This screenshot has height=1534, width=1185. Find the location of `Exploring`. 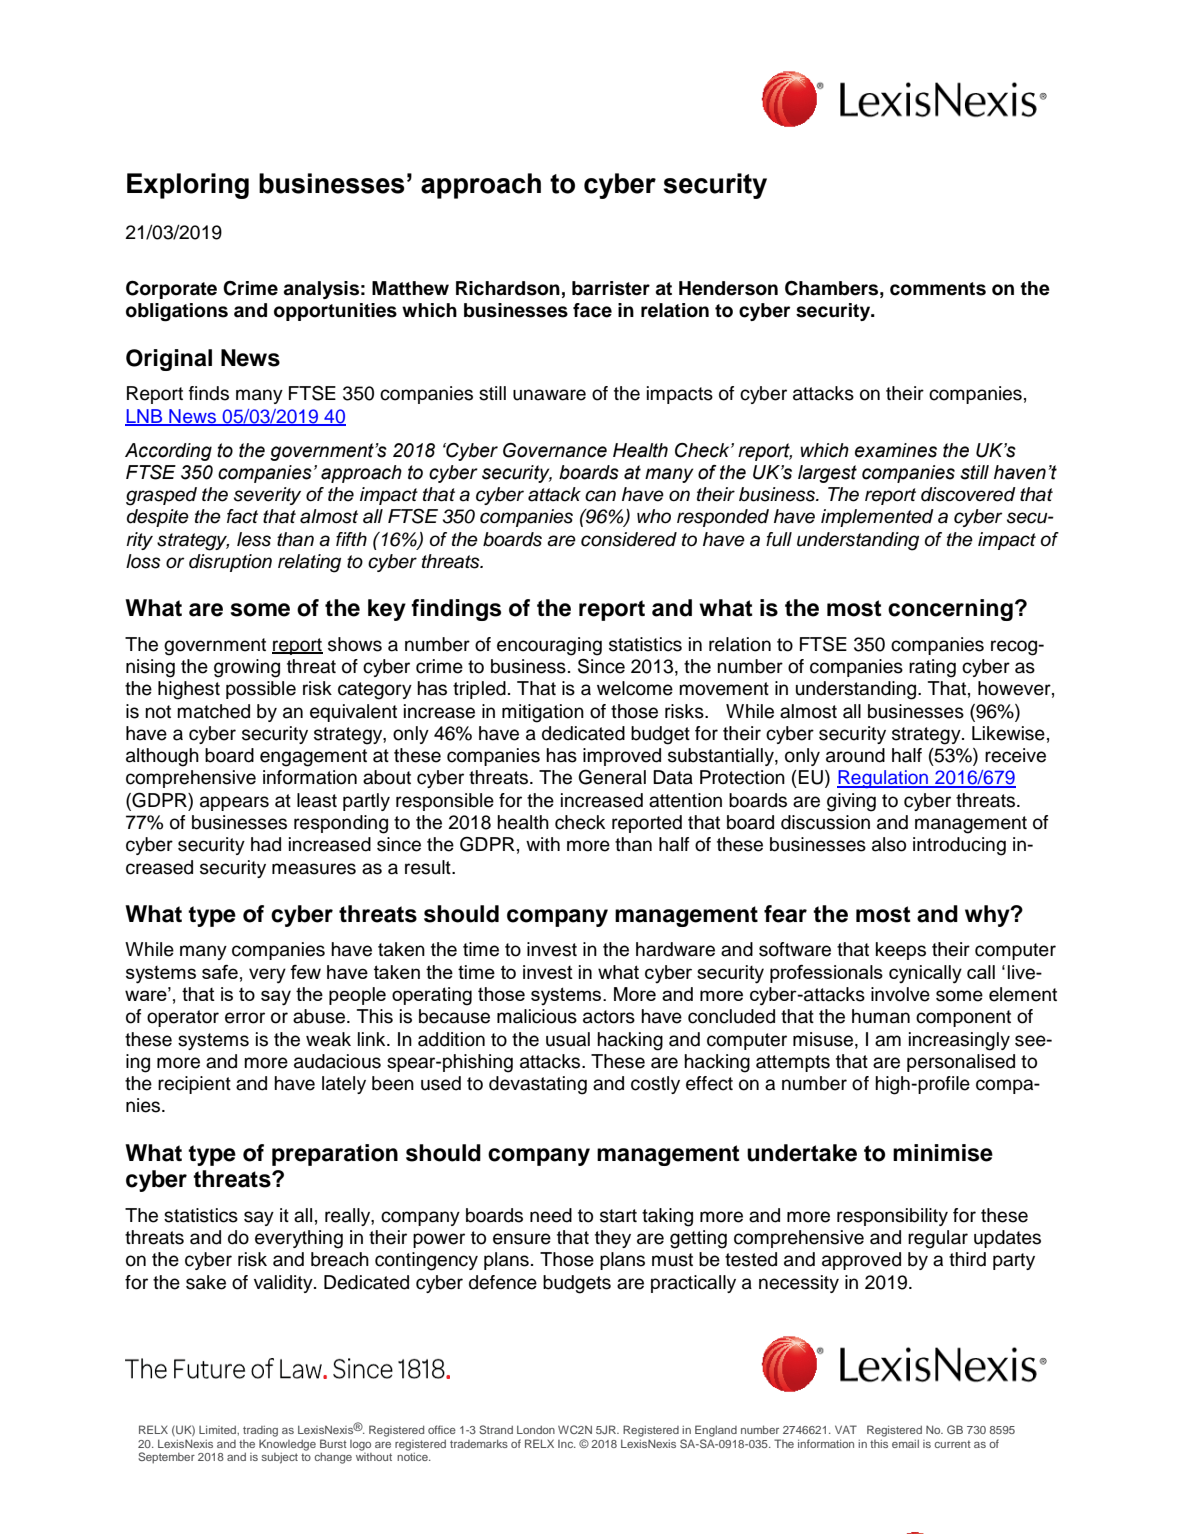

Exploring is located at coordinates (188, 186).
